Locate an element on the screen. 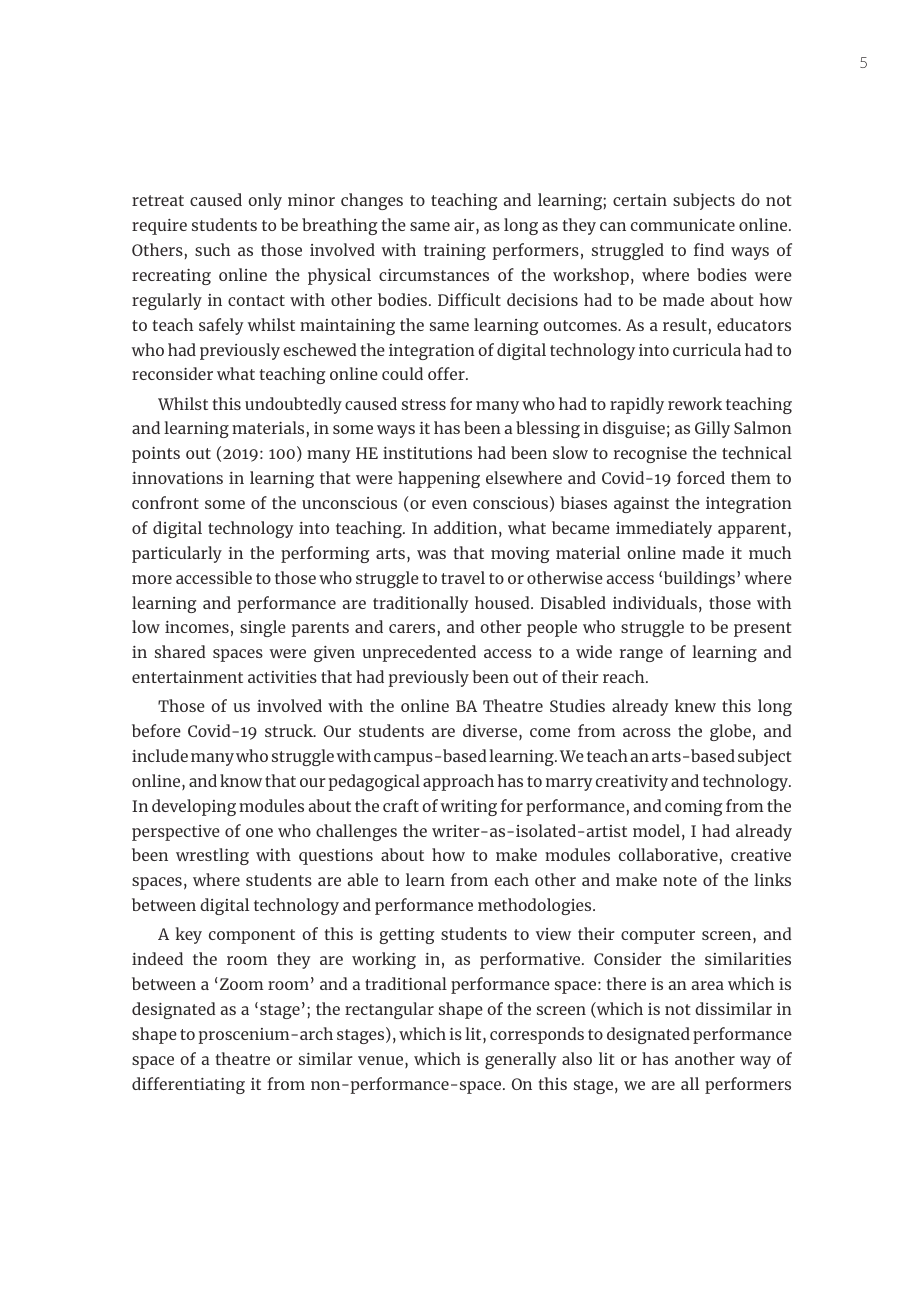  air is located at coordinates (465, 226).
